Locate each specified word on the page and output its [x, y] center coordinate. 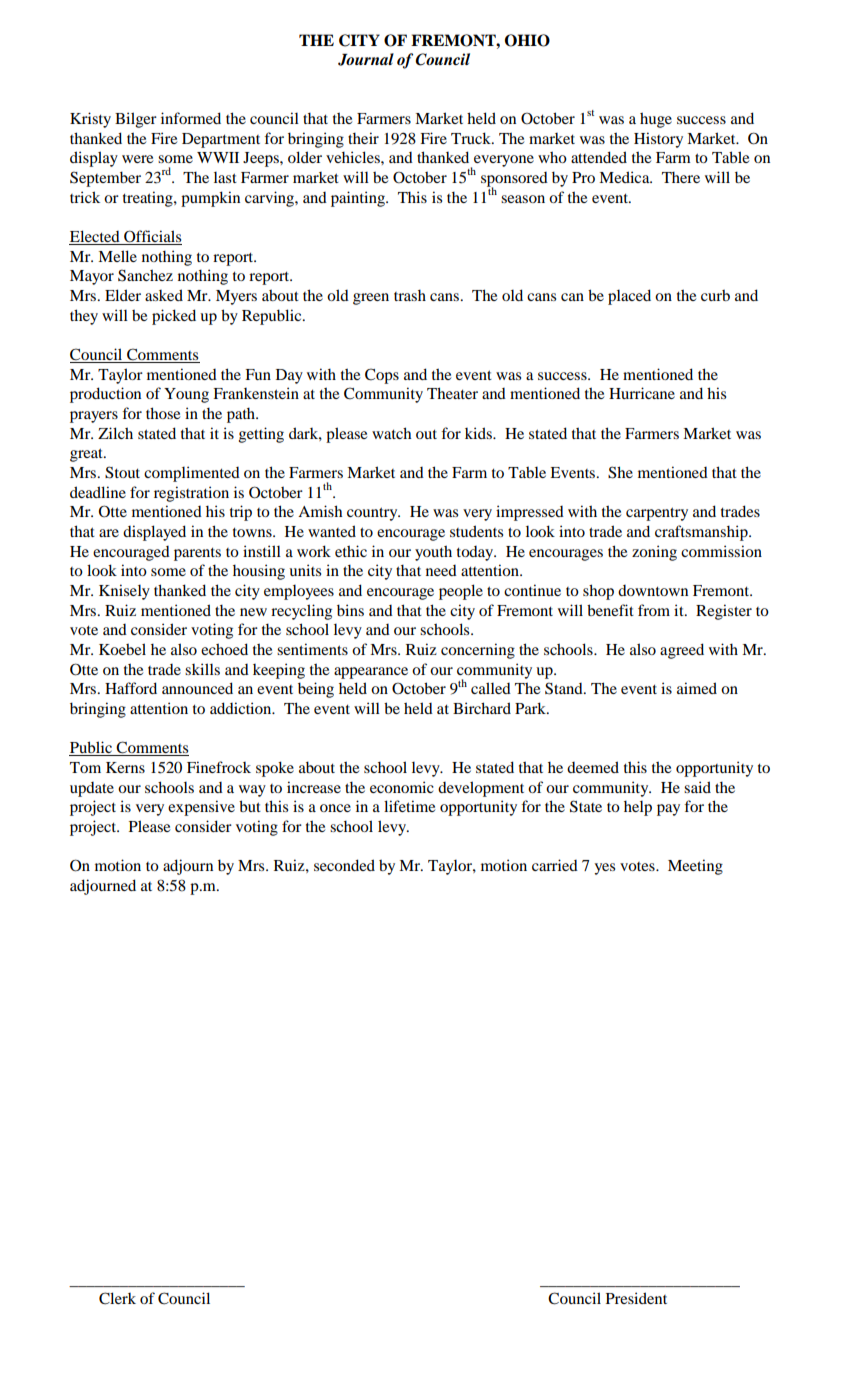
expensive [201, 808]
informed [191, 118]
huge [656, 120]
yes [604, 869]
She [620, 472]
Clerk [117, 1298]
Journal [366, 59]
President [636, 1298]
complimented [192, 474]
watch [391, 433]
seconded [344, 865]
